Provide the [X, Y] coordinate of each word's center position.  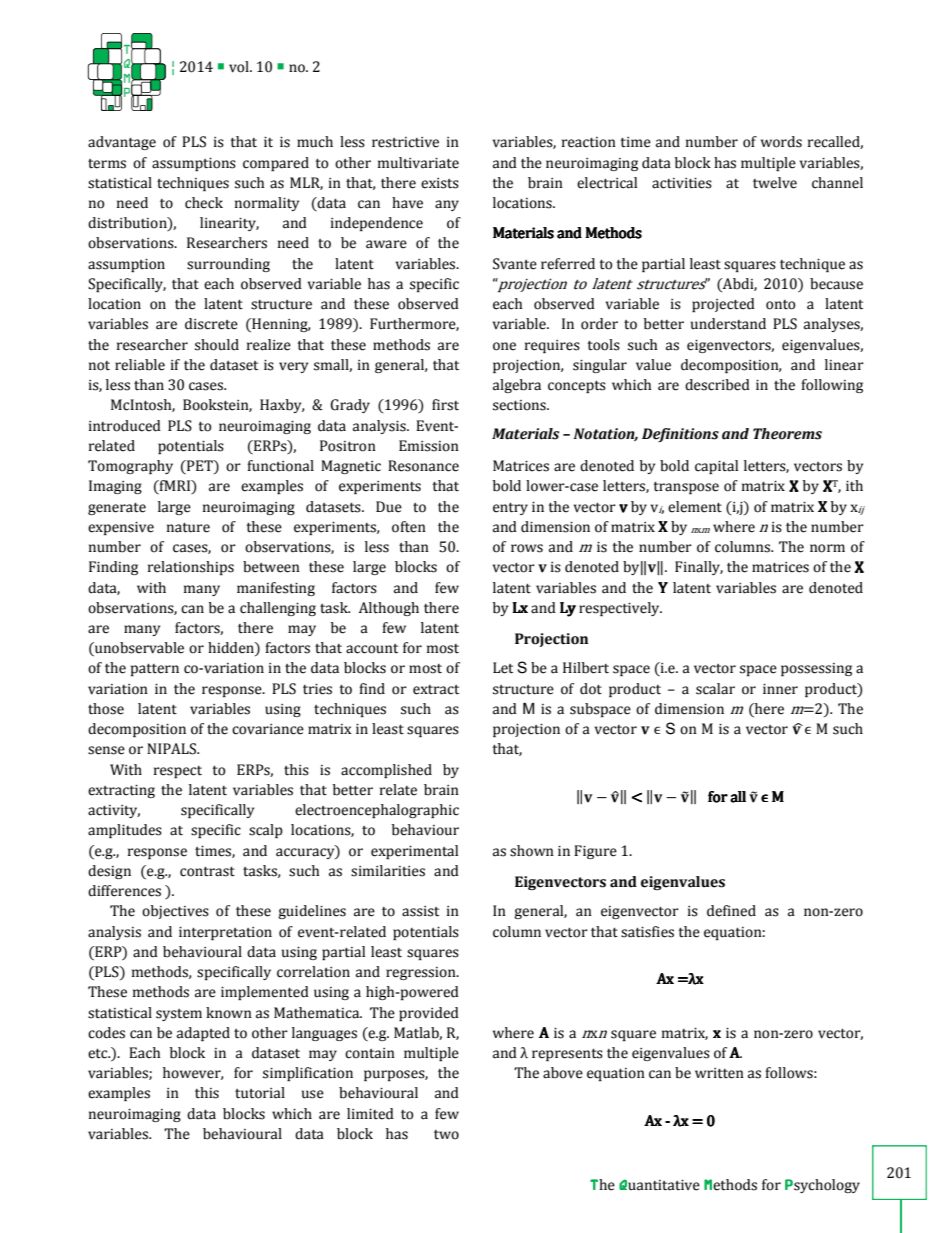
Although [389, 609]
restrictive [405, 142]
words [781, 142]
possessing [816, 669]
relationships [191, 568]
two [446, 1135]
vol [240, 67]
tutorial [260, 1093]
